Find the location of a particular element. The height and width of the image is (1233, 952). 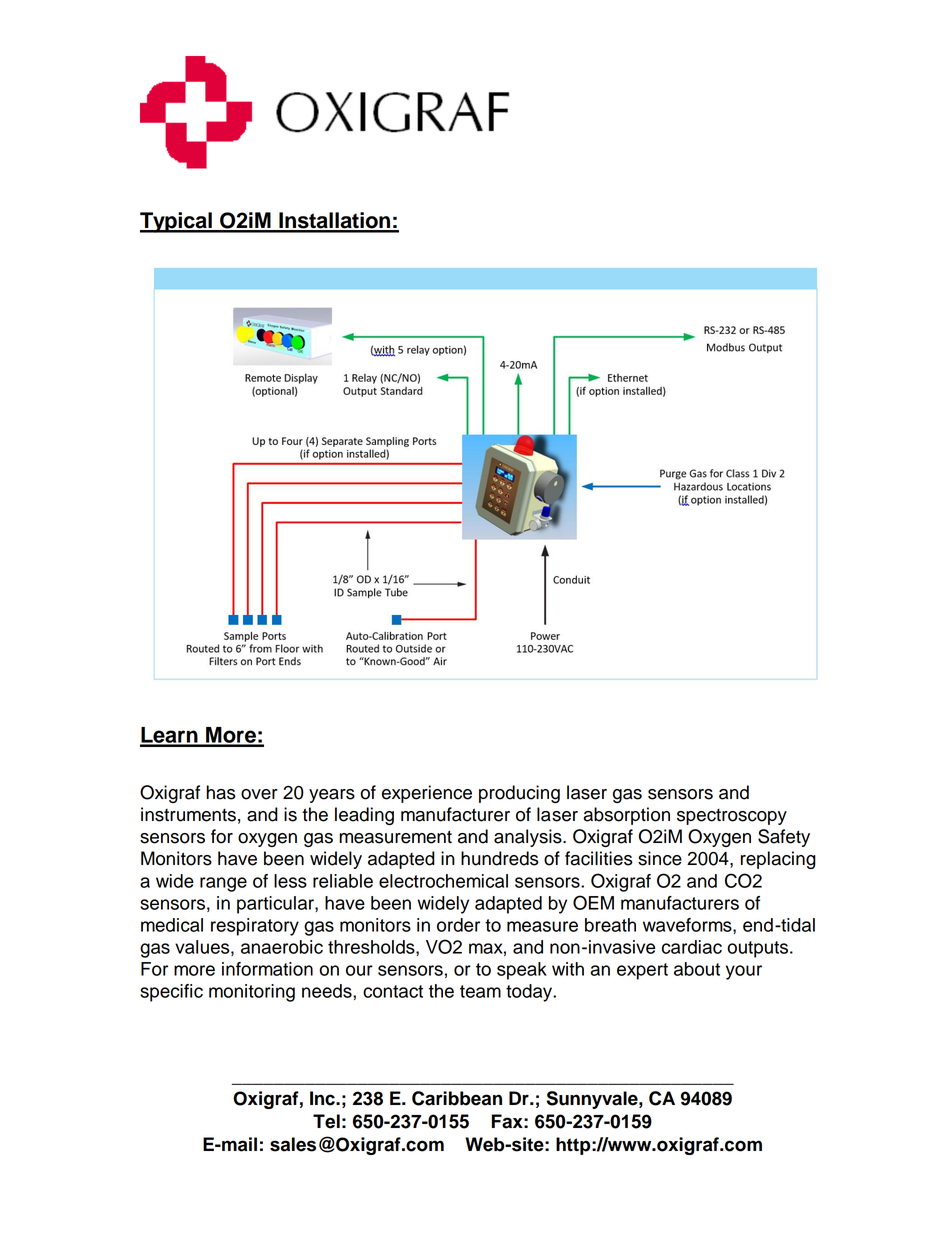

range is located at coordinates (223, 884).
